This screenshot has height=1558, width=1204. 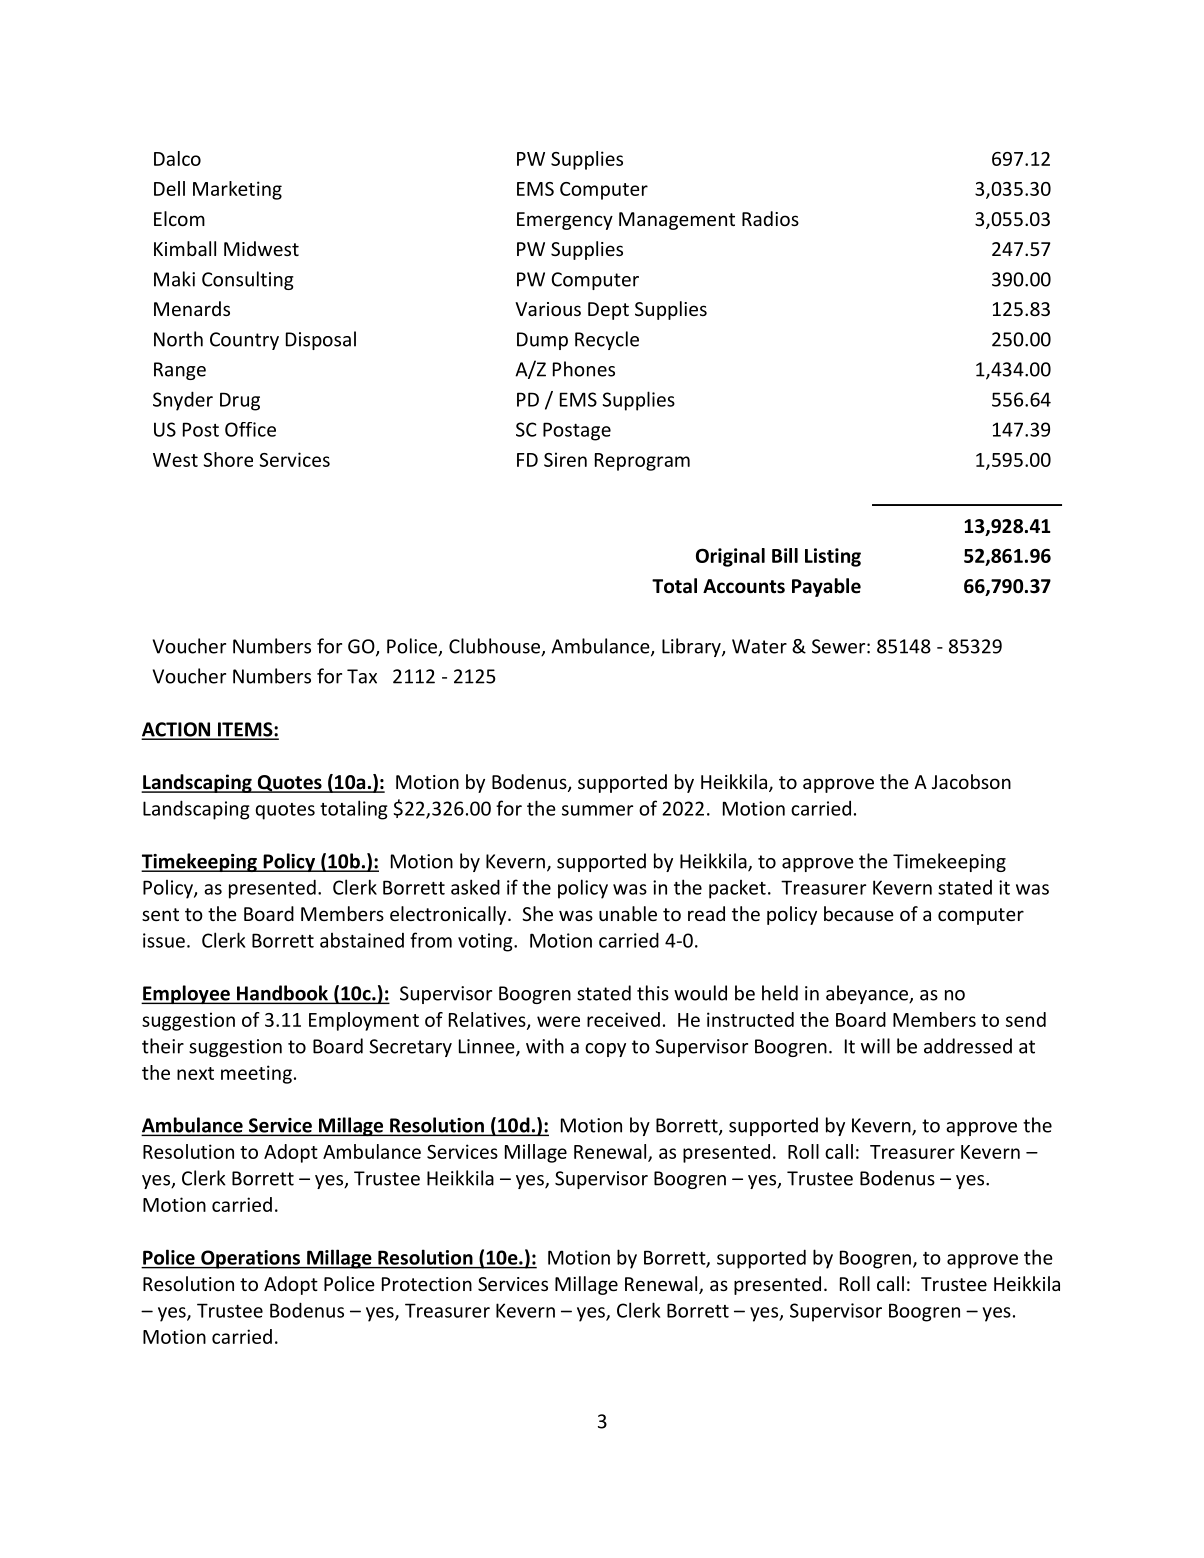 I want to click on Radios, so click(x=770, y=218).
